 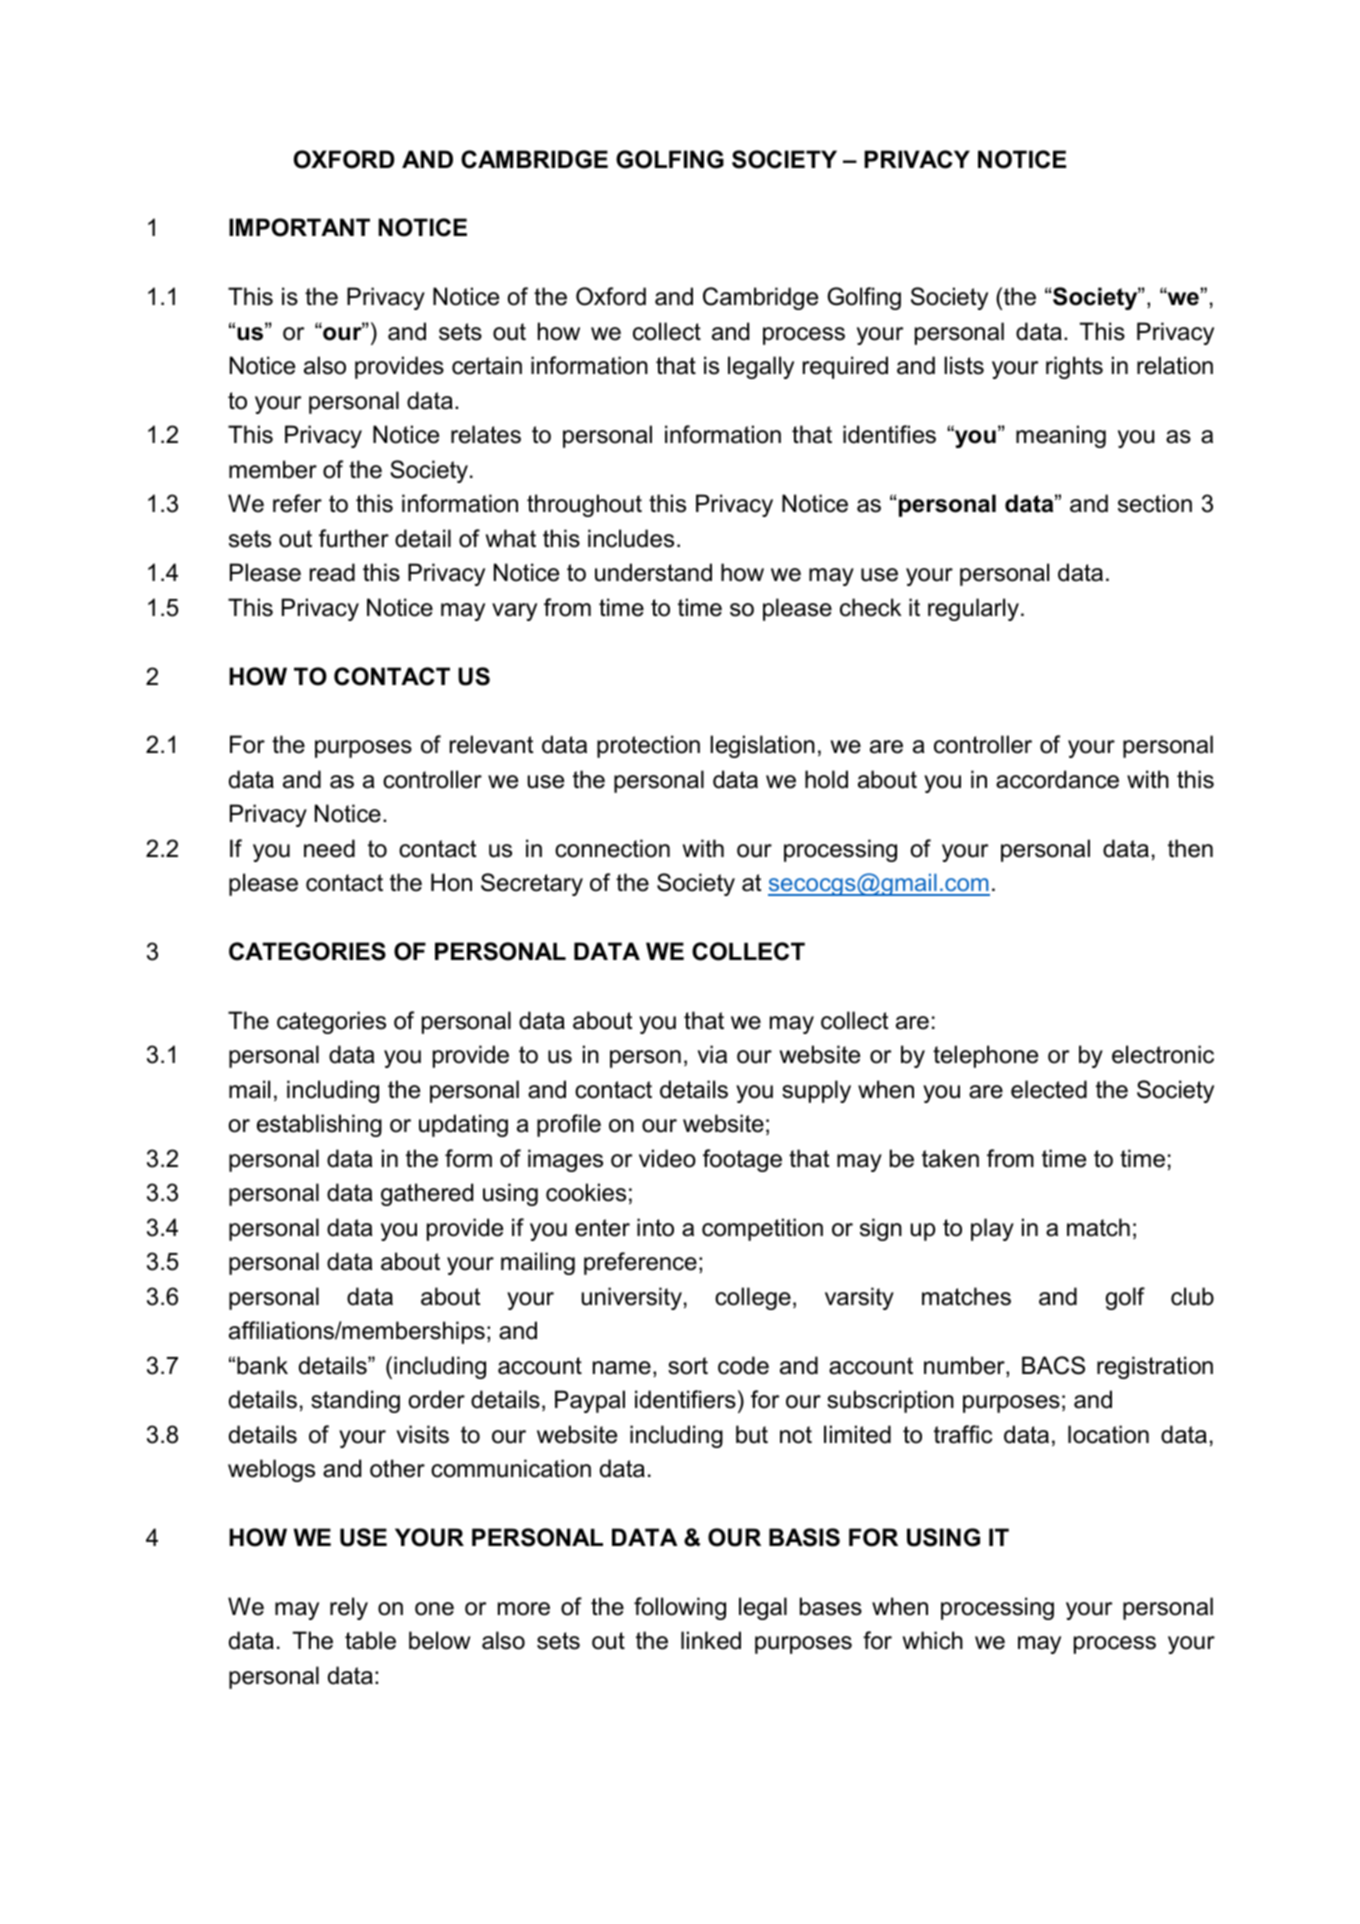 I want to click on then, so click(x=1190, y=848).
